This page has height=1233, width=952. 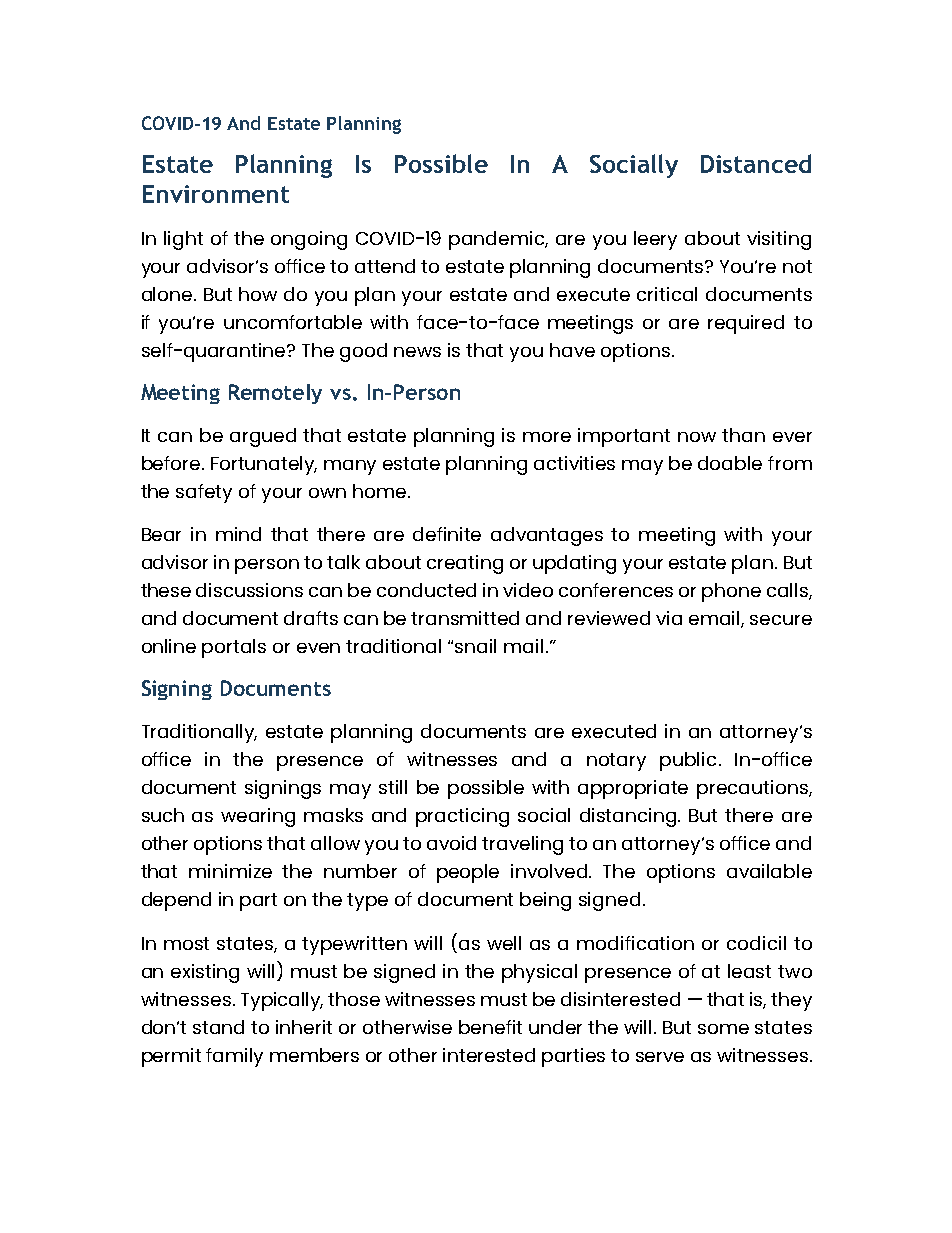 What do you see at coordinates (490, 1027) in the page?
I see `benefit` at bounding box center [490, 1027].
